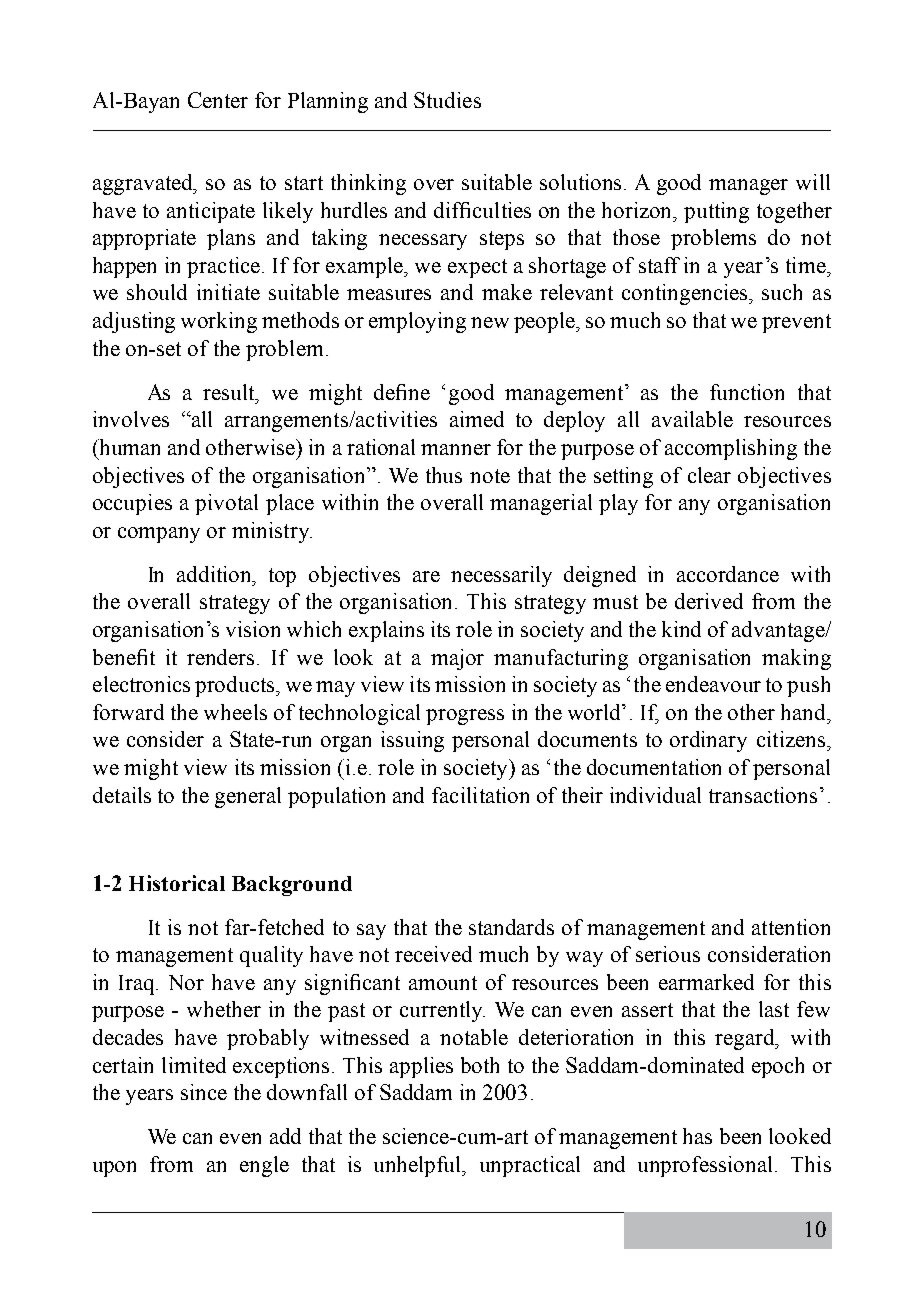 Image resolution: width=924 pixels, height=1305 pixels. I want to click on unhelpful, so click(419, 1166).
